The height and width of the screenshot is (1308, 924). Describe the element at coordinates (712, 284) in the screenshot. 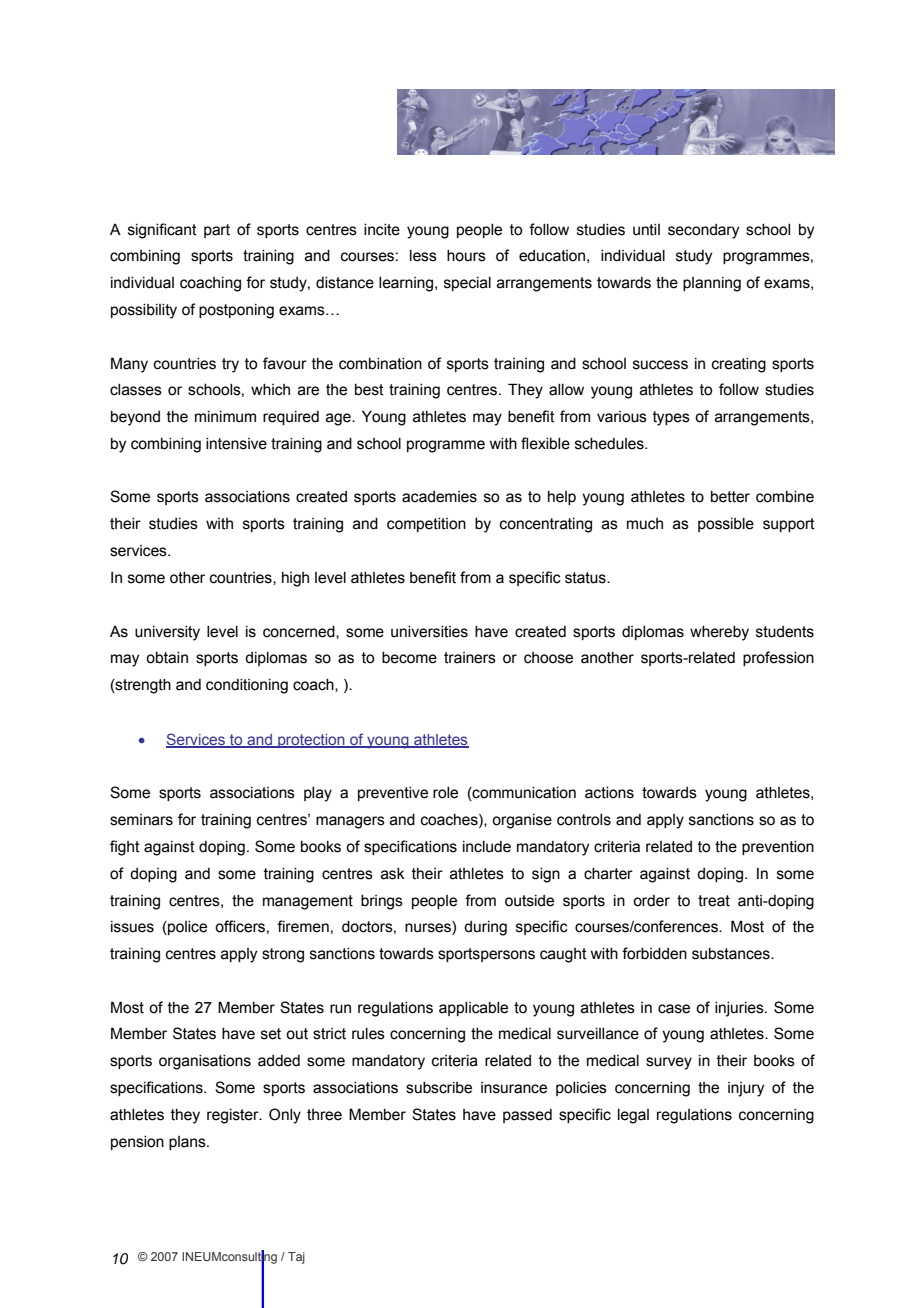

I see `planning` at that location.
